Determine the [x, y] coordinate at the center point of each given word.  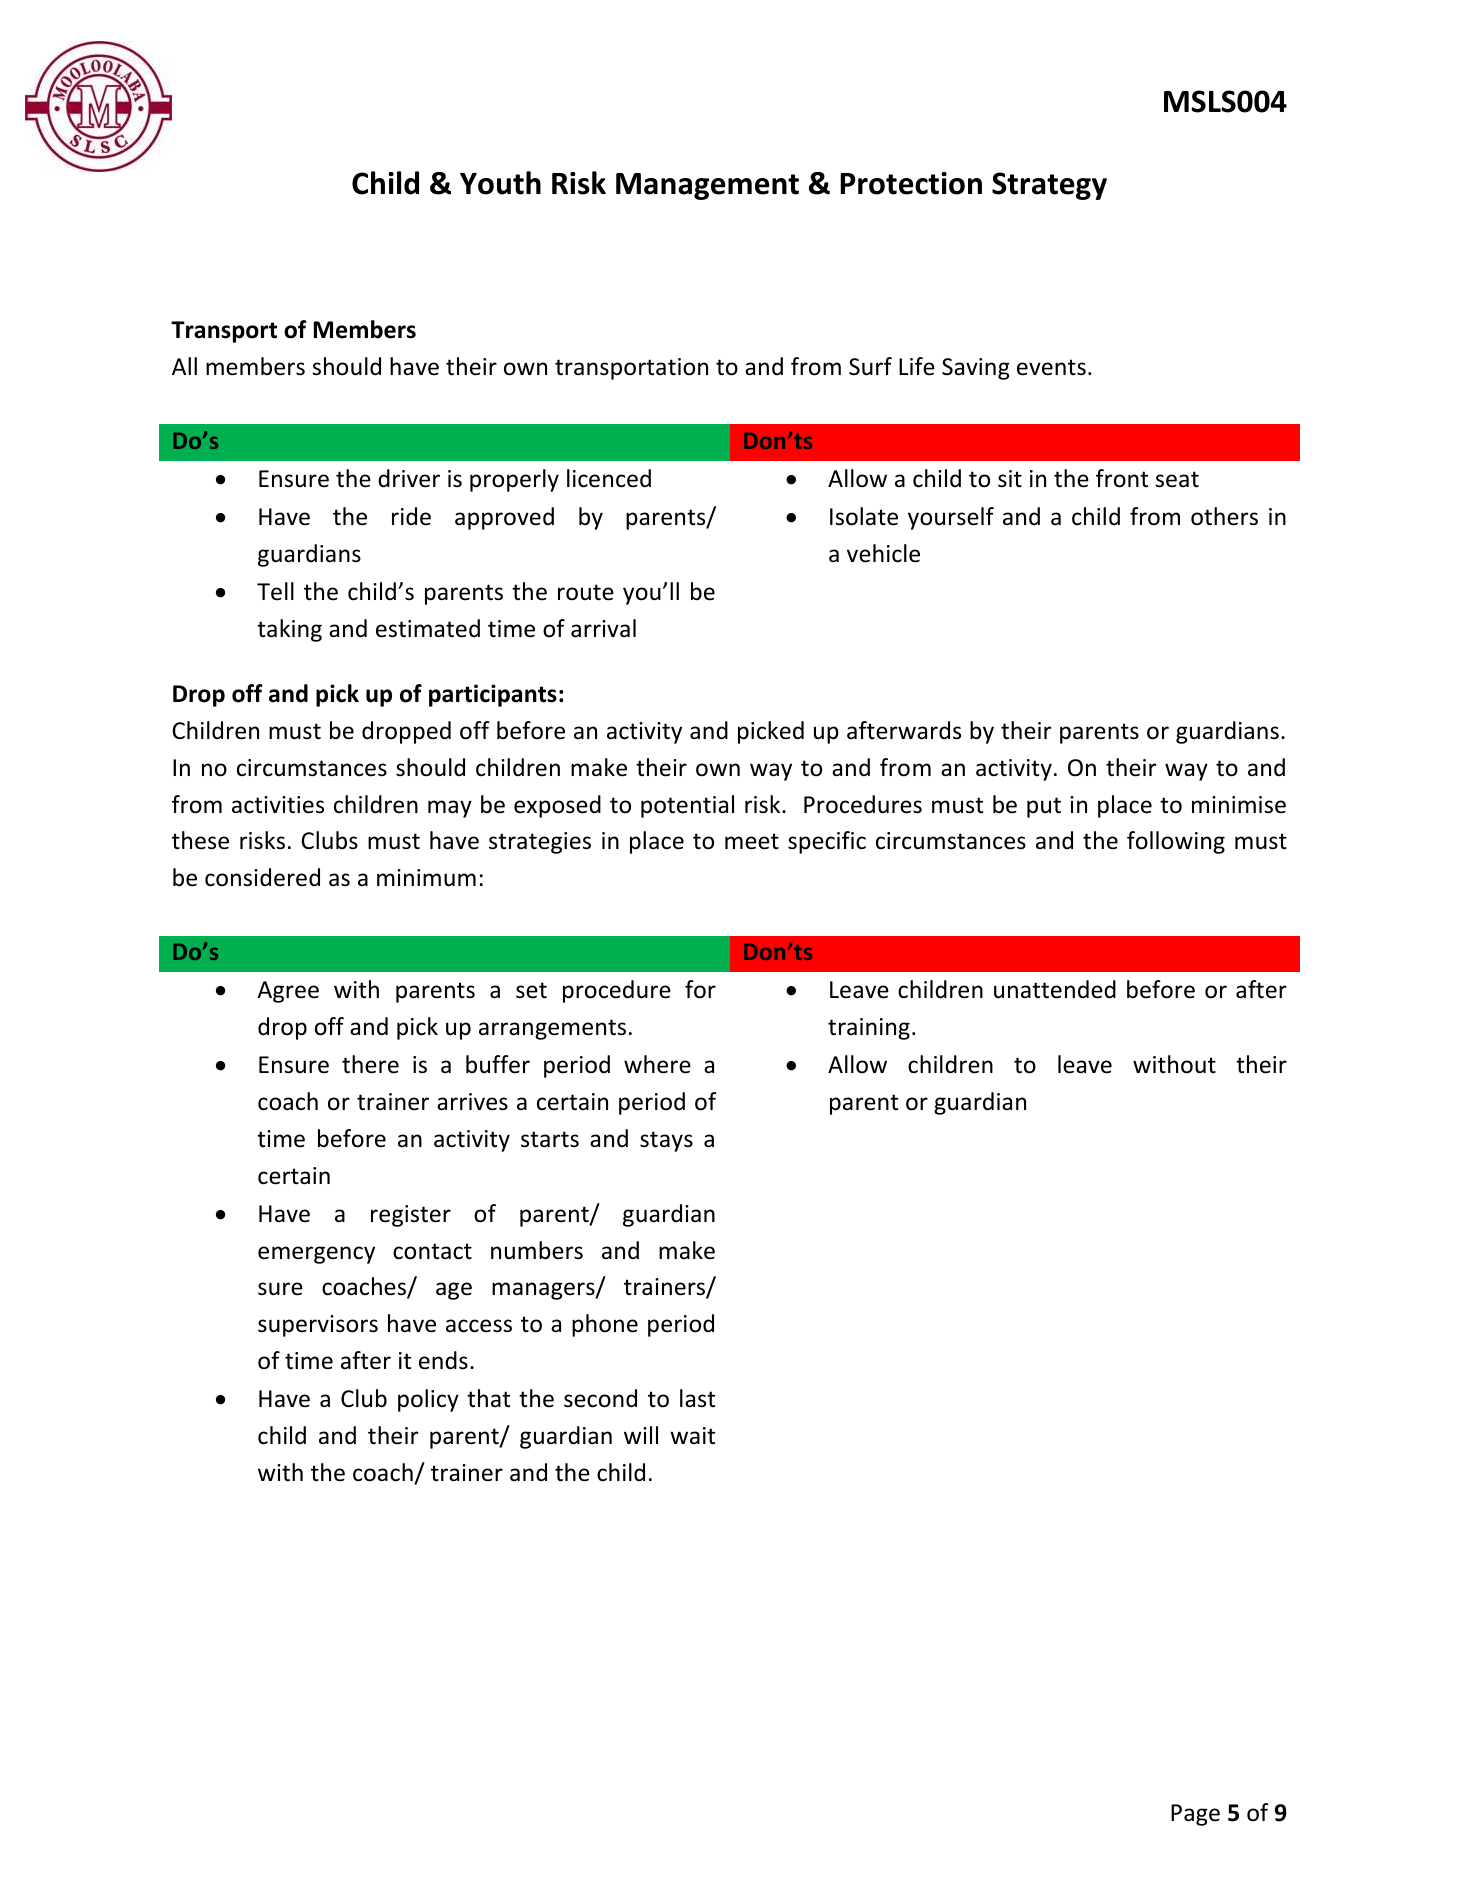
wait [692, 1435]
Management [707, 186]
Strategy [1049, 186]
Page [1195, 1815]
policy [428, 1400]
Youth [500, 183]
